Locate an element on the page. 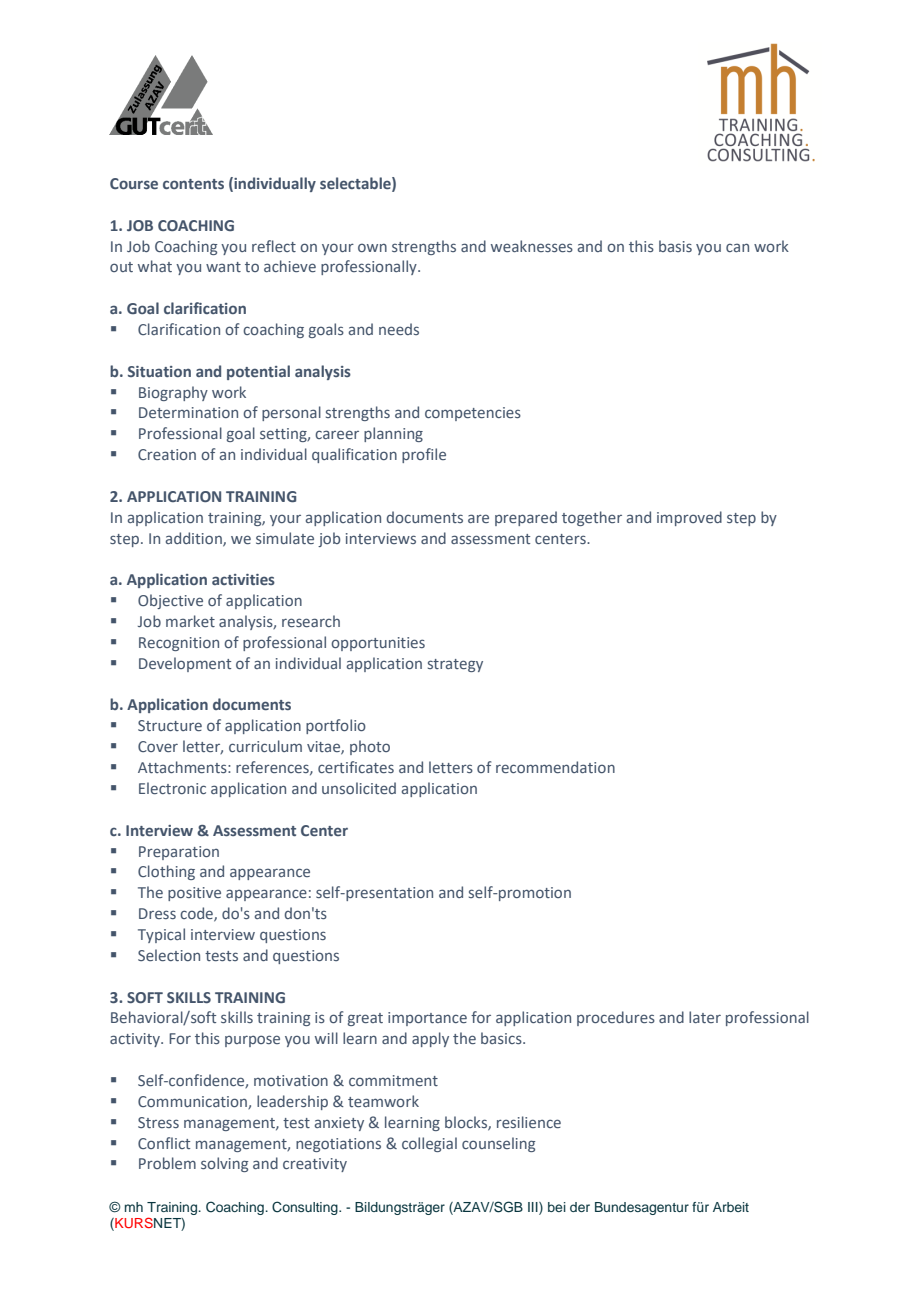 Image resolution: width=924 pixels, height=1308 pixels. contents is located at coordinates (193, 184).
